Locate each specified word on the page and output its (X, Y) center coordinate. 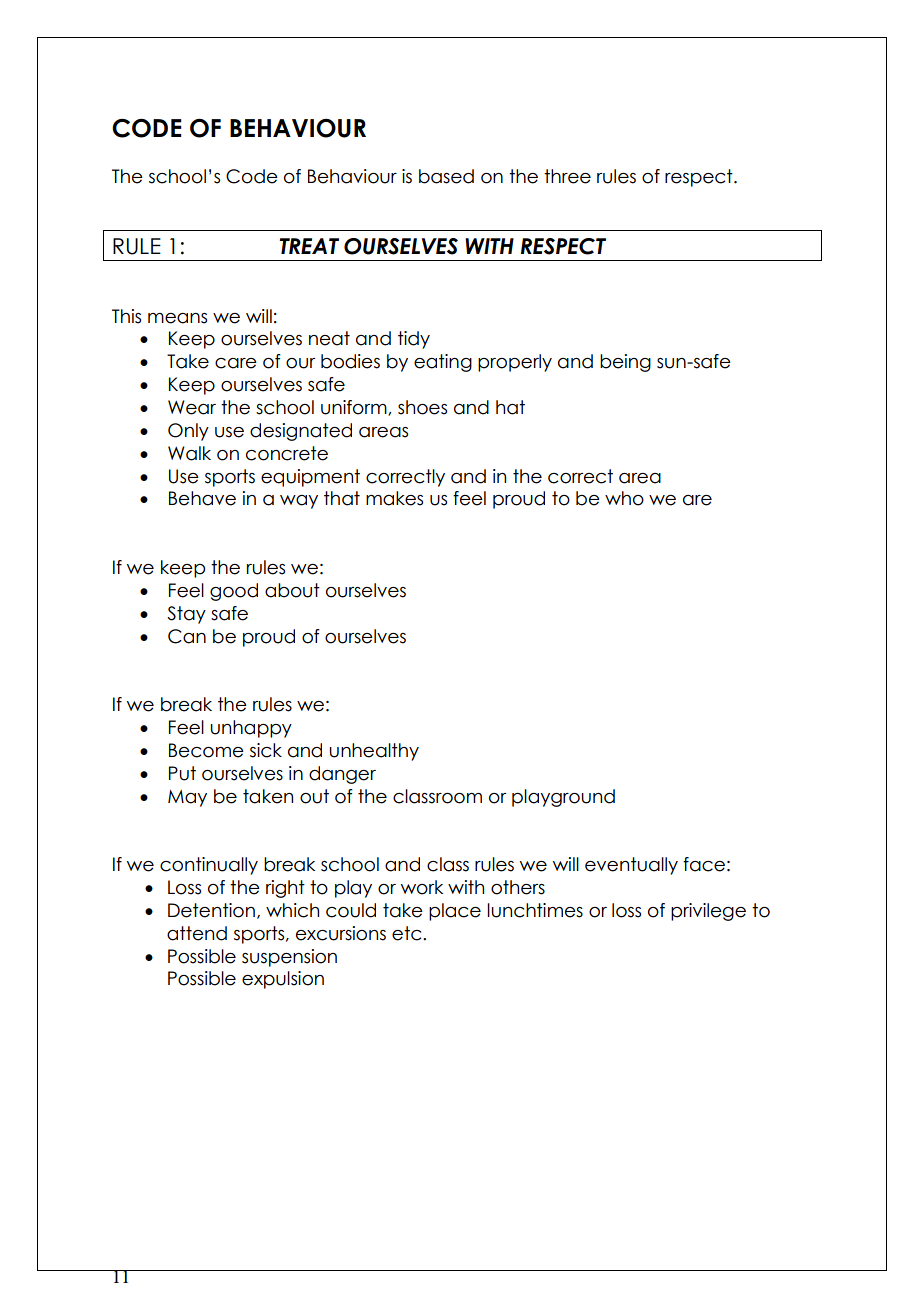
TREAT (309, 246)
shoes (422, 407)
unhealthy (374, 752)
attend (197, 933)
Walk (189, 453)
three (567, 176)
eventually (631, 866)
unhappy (251, 729)
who (624, 498)
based (446, 176)
